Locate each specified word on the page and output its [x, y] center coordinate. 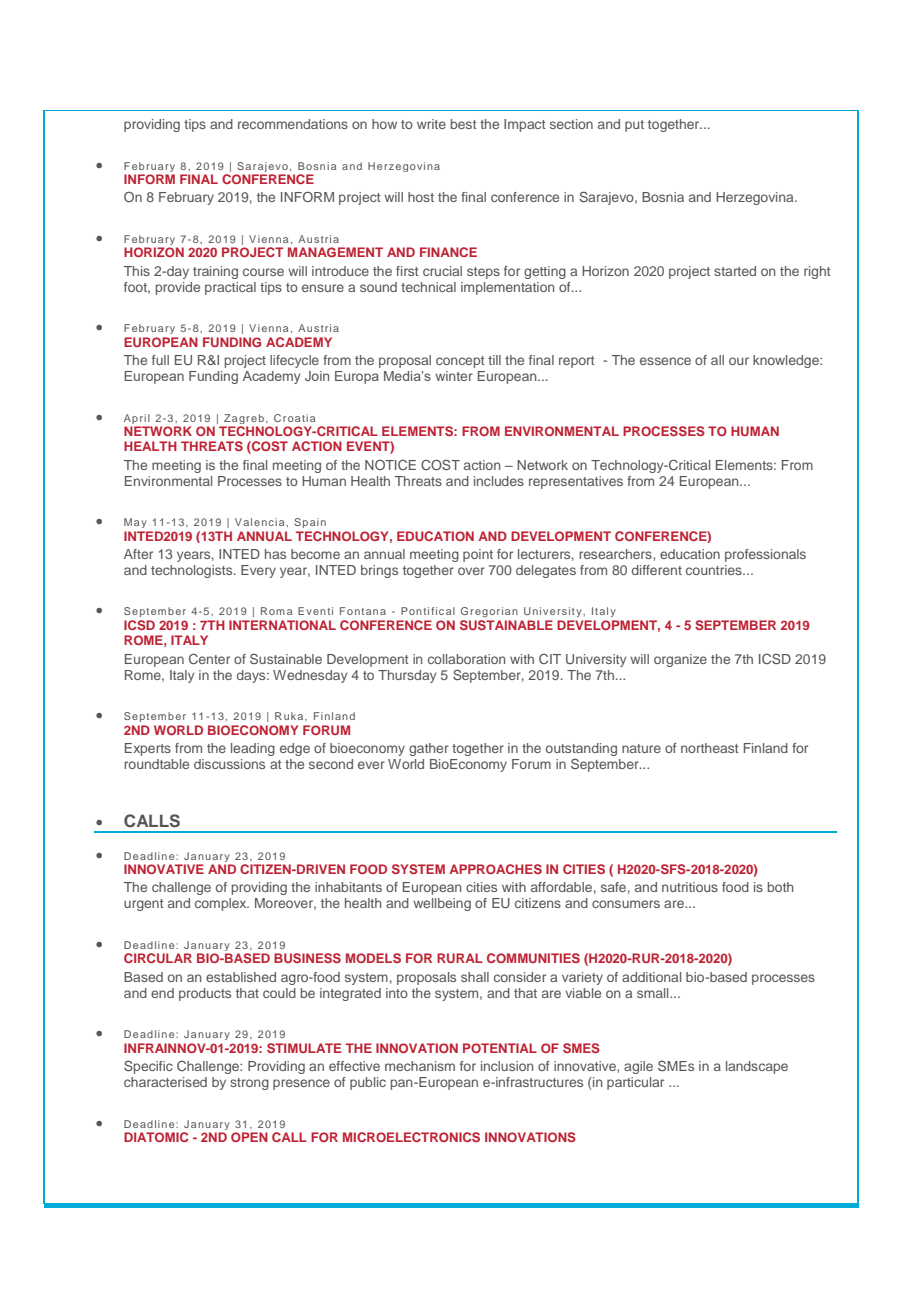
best [464, 124]
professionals [765, 555]
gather [429, 749]
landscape [757, 1067]
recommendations [293, 124]
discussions [229, 764]
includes [499, 481]
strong [249, 1084]
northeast [710, 748]
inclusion [507, 1066]
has [275, 554]
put [634, 126]
